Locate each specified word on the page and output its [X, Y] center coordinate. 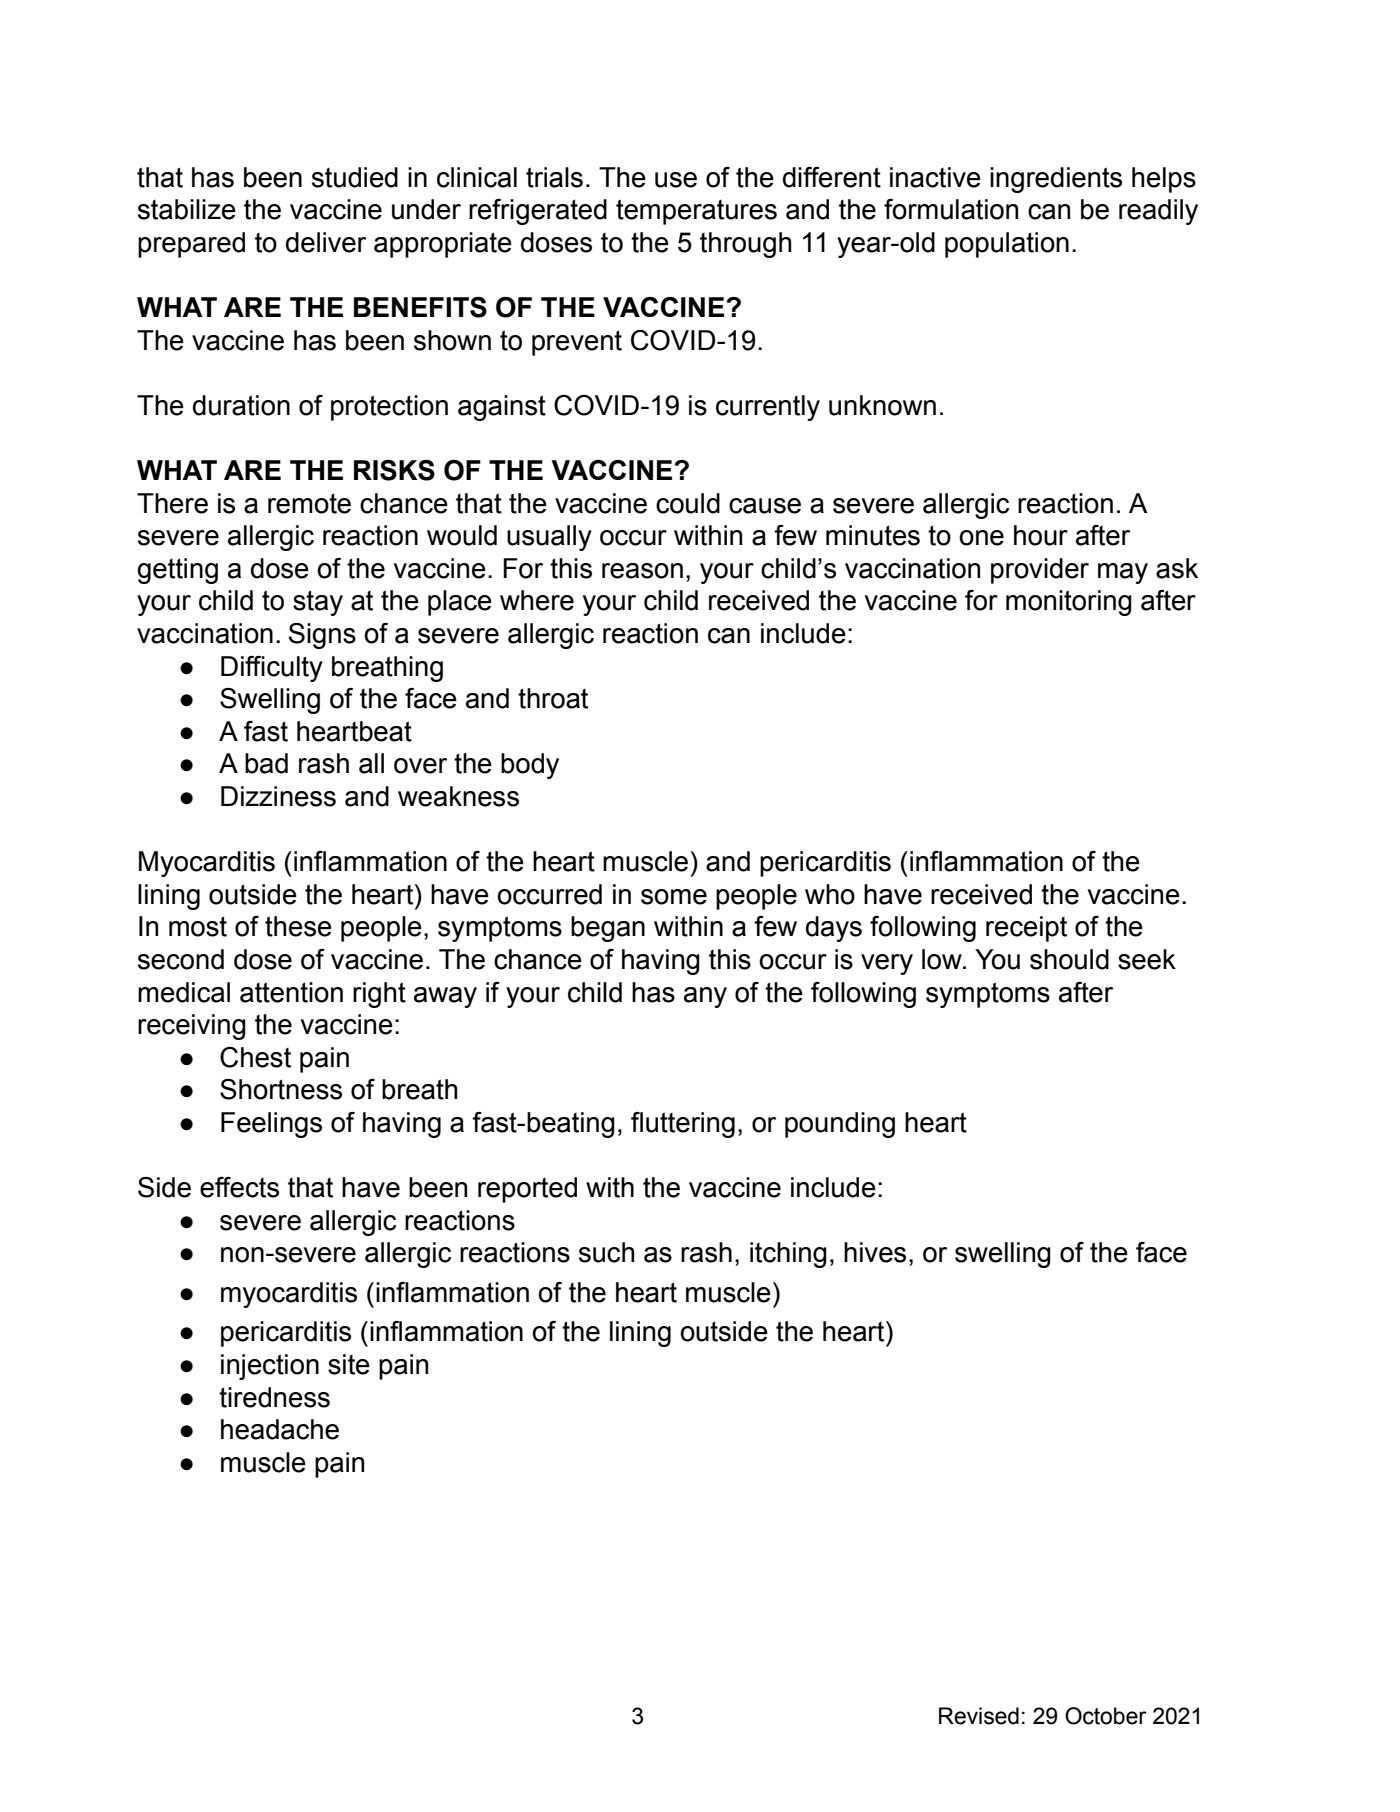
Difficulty [272, 669]
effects [239, 1187]
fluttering [683, 1125]
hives [875, 1252]
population [1007, 245]
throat [553, 698]
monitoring [1069, 603]
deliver [326, 242]
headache [280, 1429]
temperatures [696, 212]
